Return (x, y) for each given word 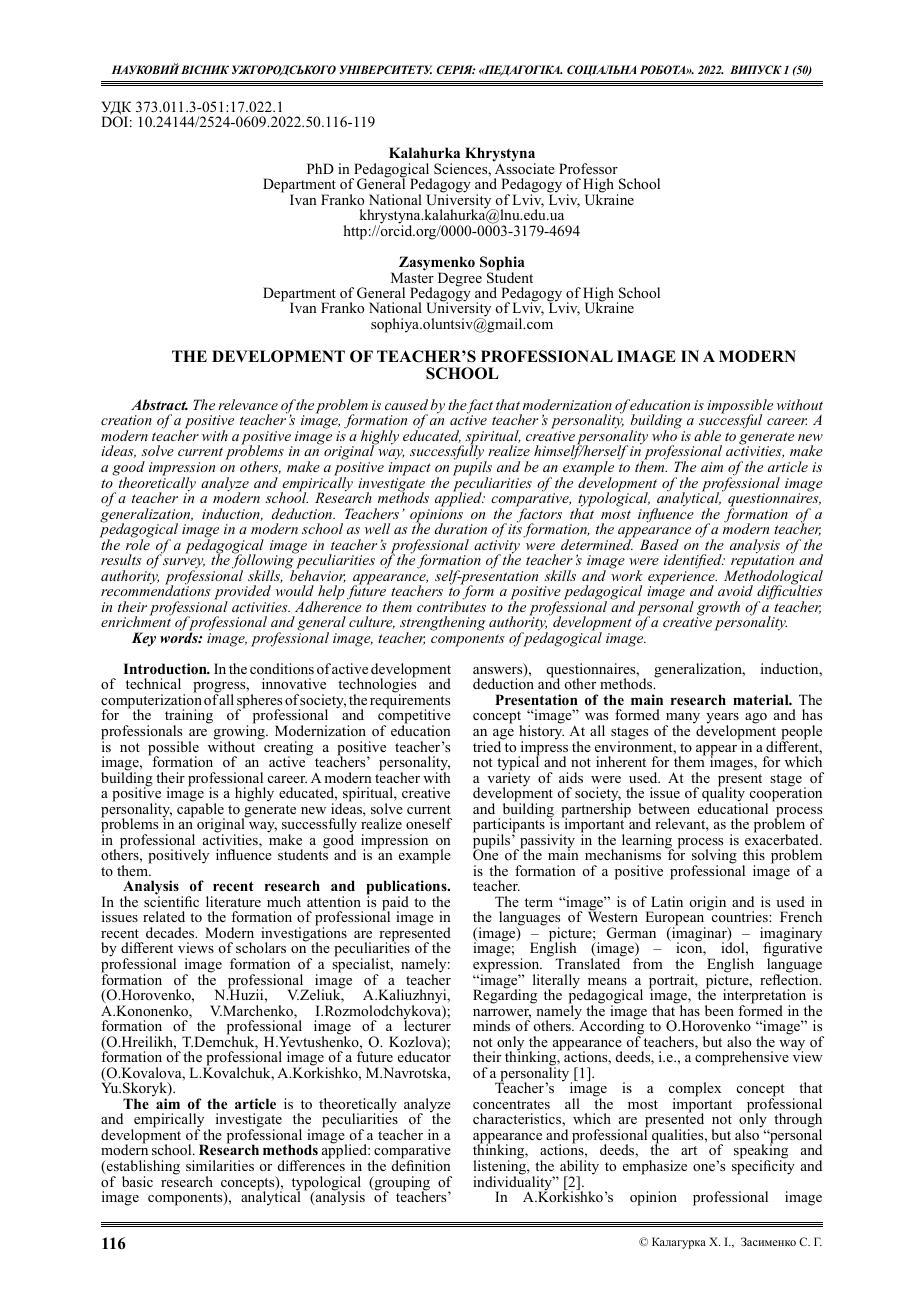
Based (659, 544)
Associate (524, 167)
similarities (220, 1165)
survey (184, 564)
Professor (588, 168)
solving (714, 858)
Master (412, 276)
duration (461, 528)
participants (509, 826)
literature (233, 901)
